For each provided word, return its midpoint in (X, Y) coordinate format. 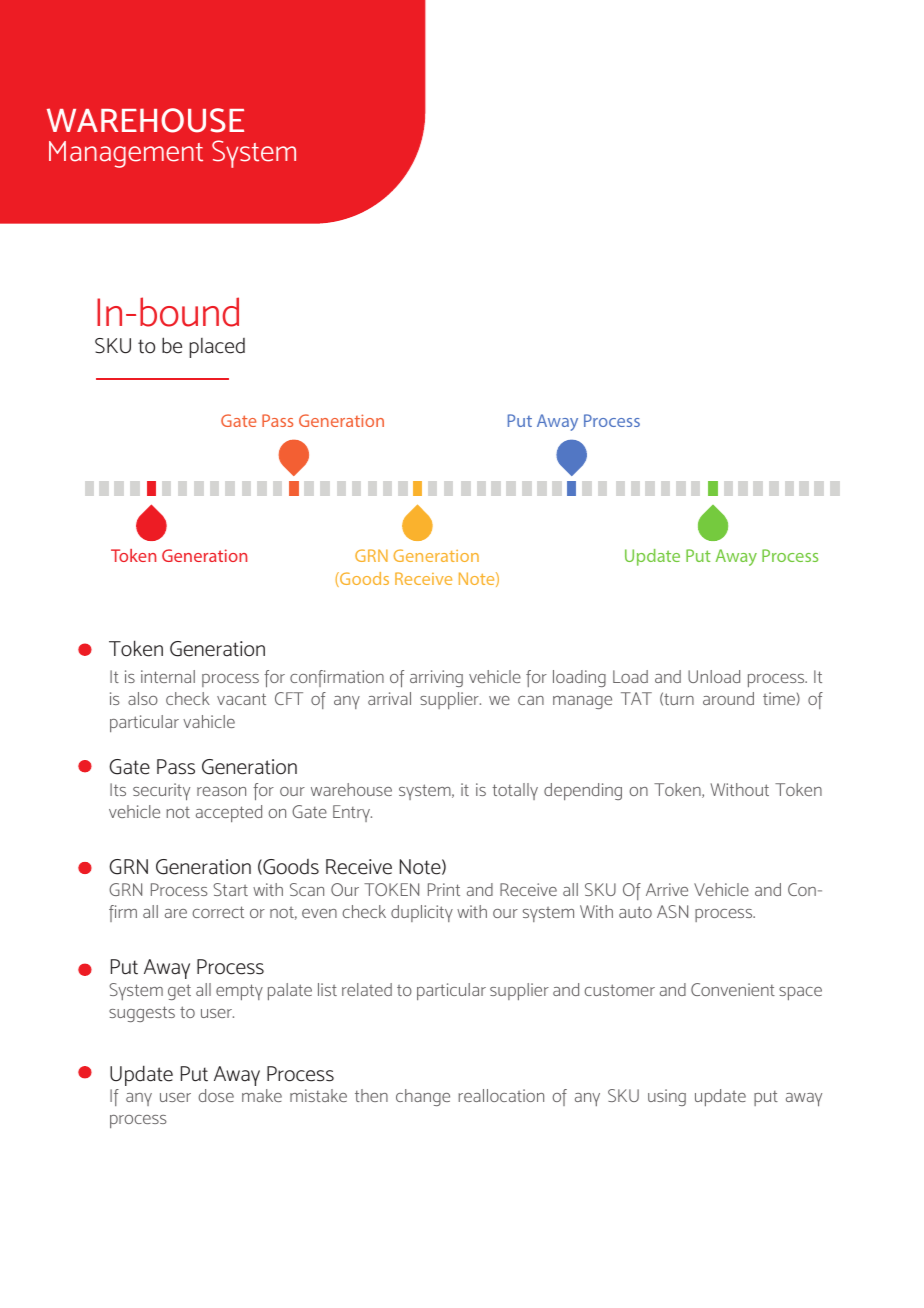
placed (217, 348)
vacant (241, 699)
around (728, 698)
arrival (389, 698)
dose (216, 1095)
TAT (636, 698)
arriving (436, 678)
